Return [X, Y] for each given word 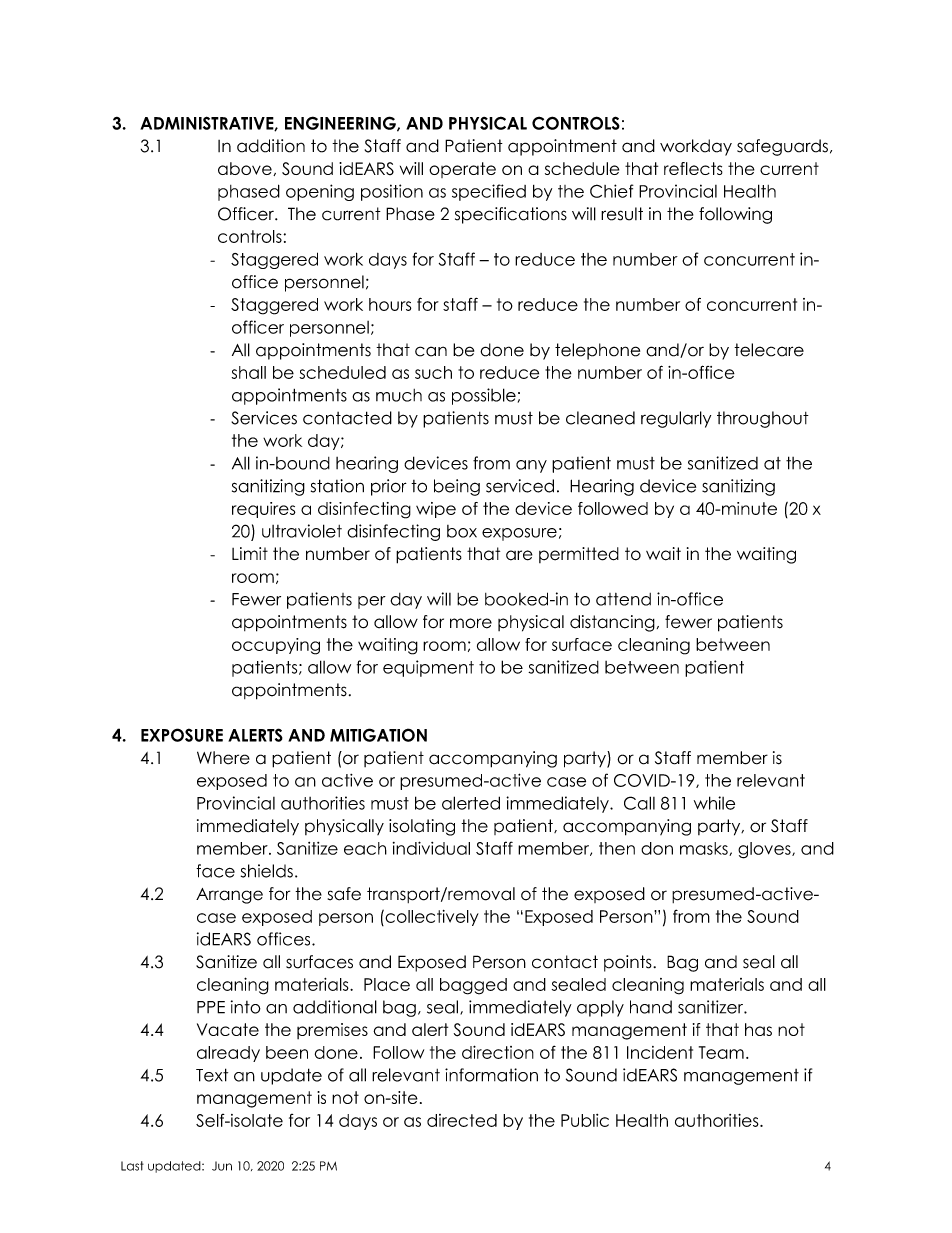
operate [462, 170]
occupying [276, 646]
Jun [222, 1166]
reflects [693, 168]
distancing [612, 623]
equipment [428, 668]
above [246, 169]
